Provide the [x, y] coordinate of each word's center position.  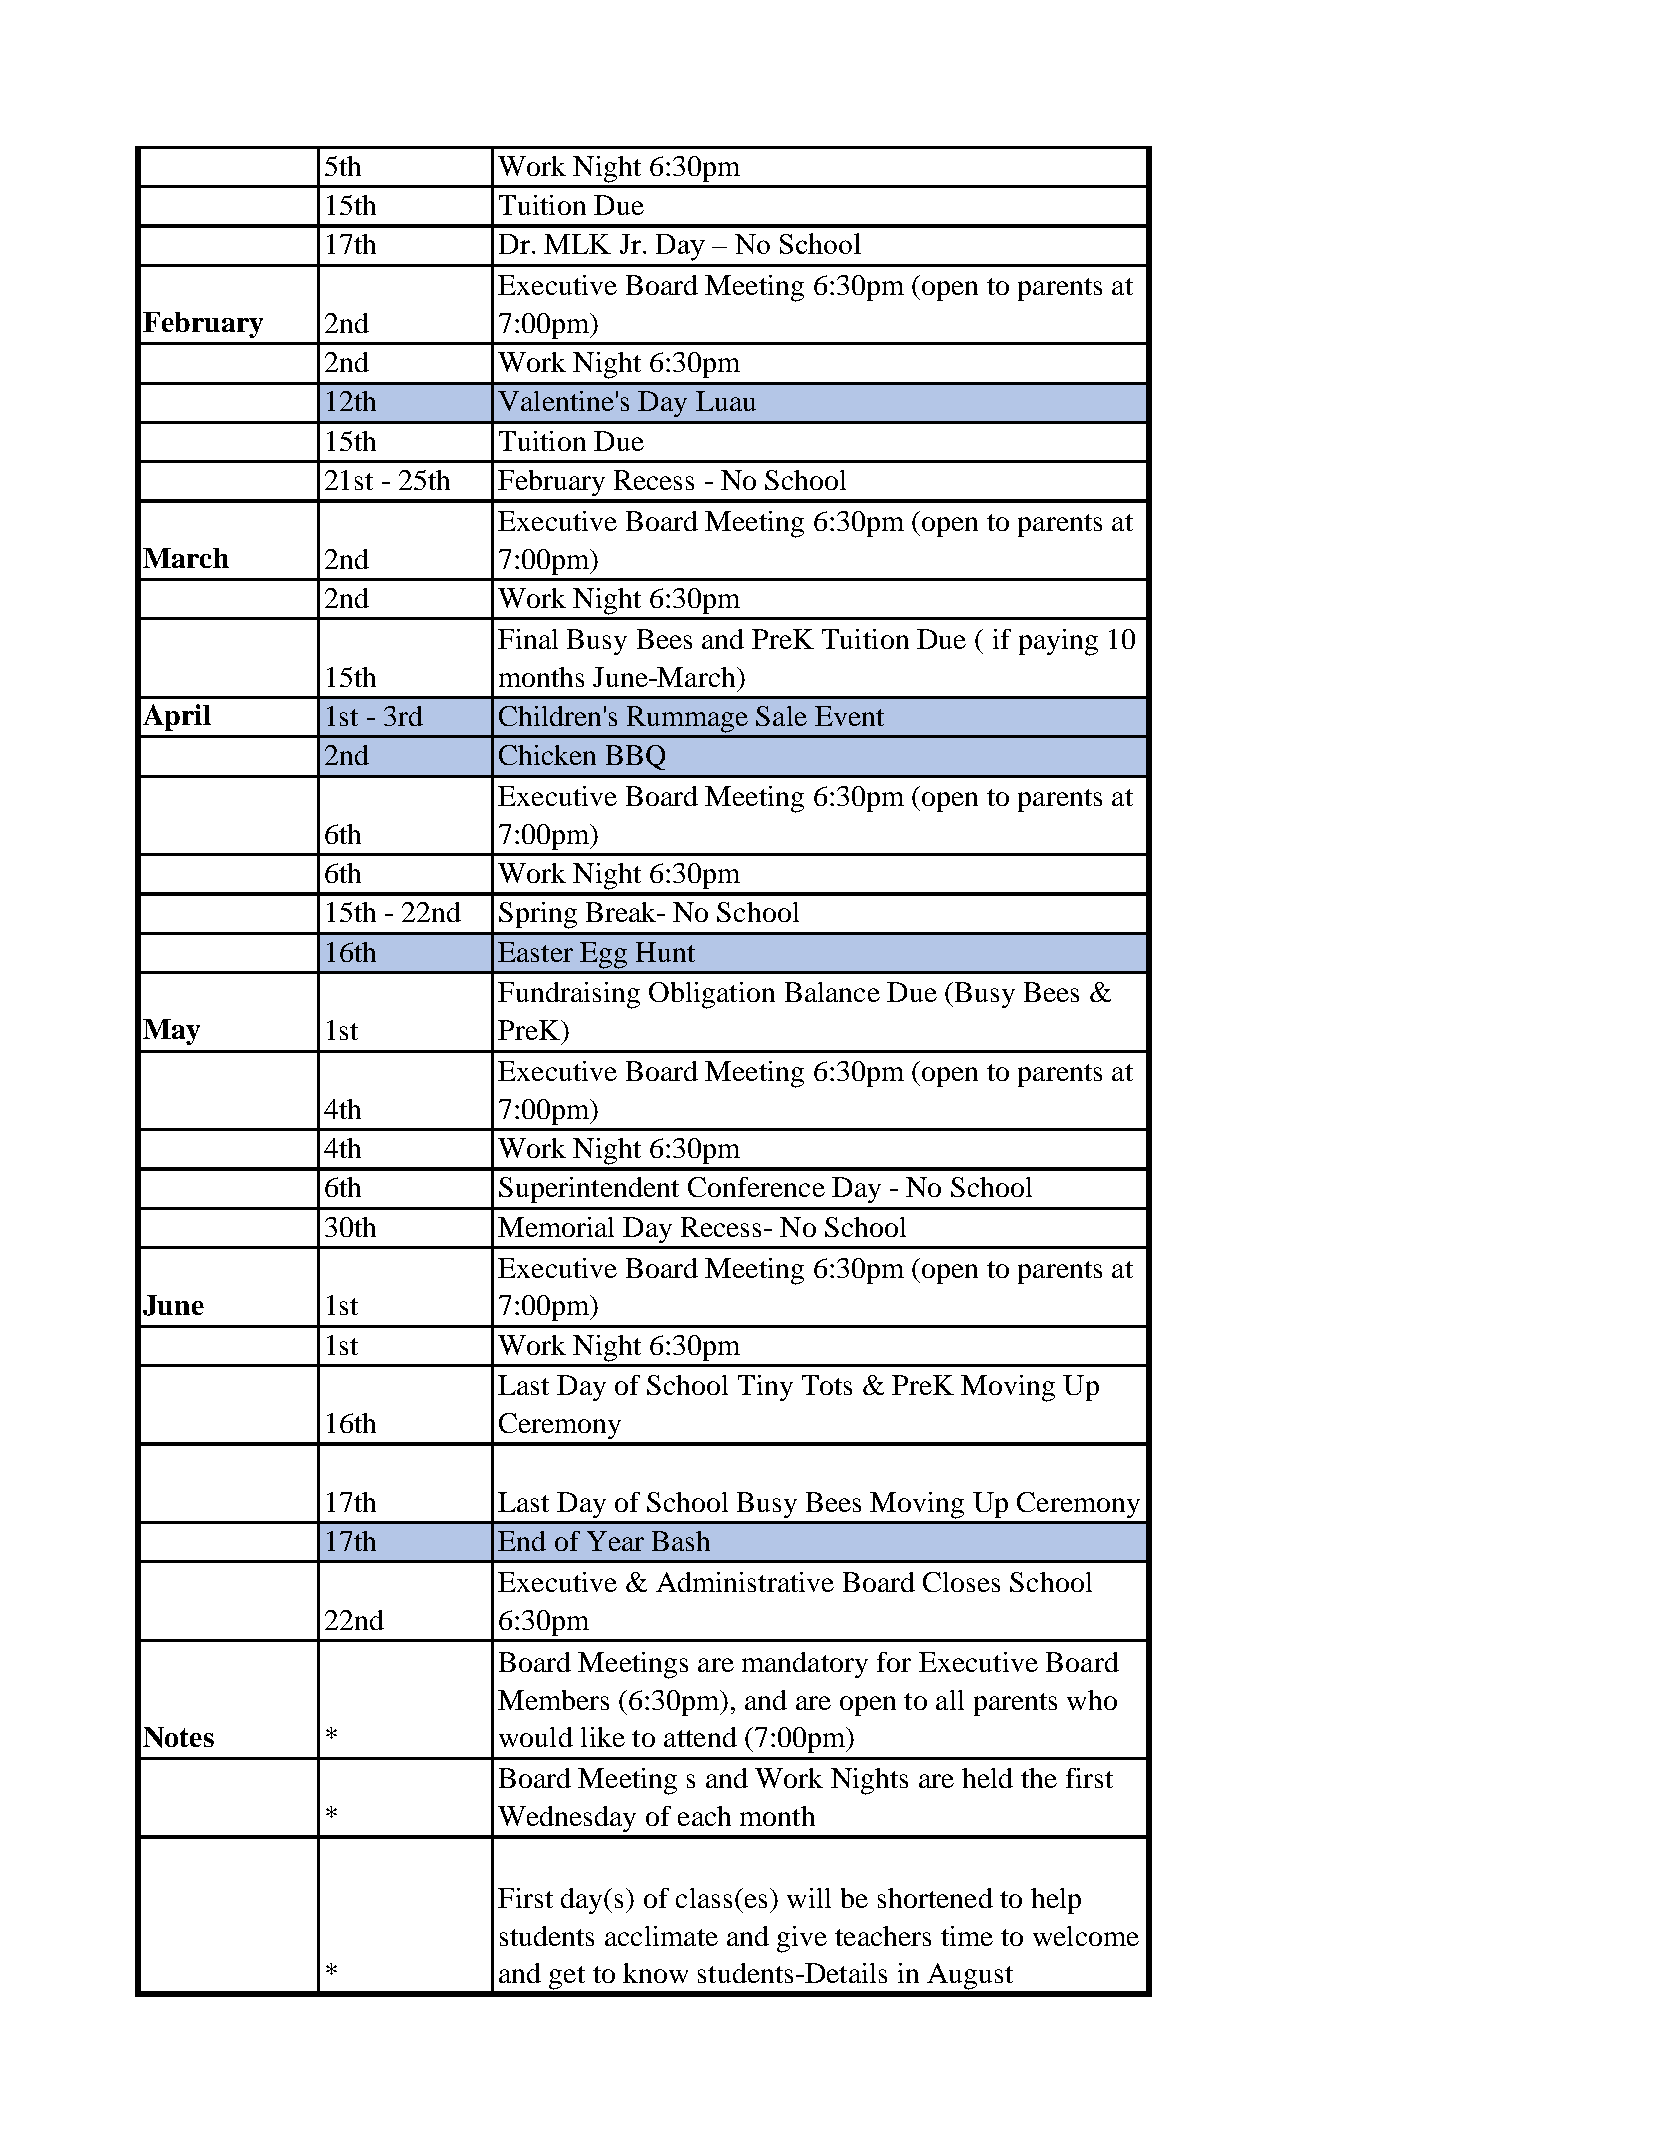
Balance [832, 992]
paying [1058, 642]
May [171, 1032]
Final [528, 639]
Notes [178, 1737]
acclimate [661, 1936]
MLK [577, 244]
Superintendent [589, 1190]
